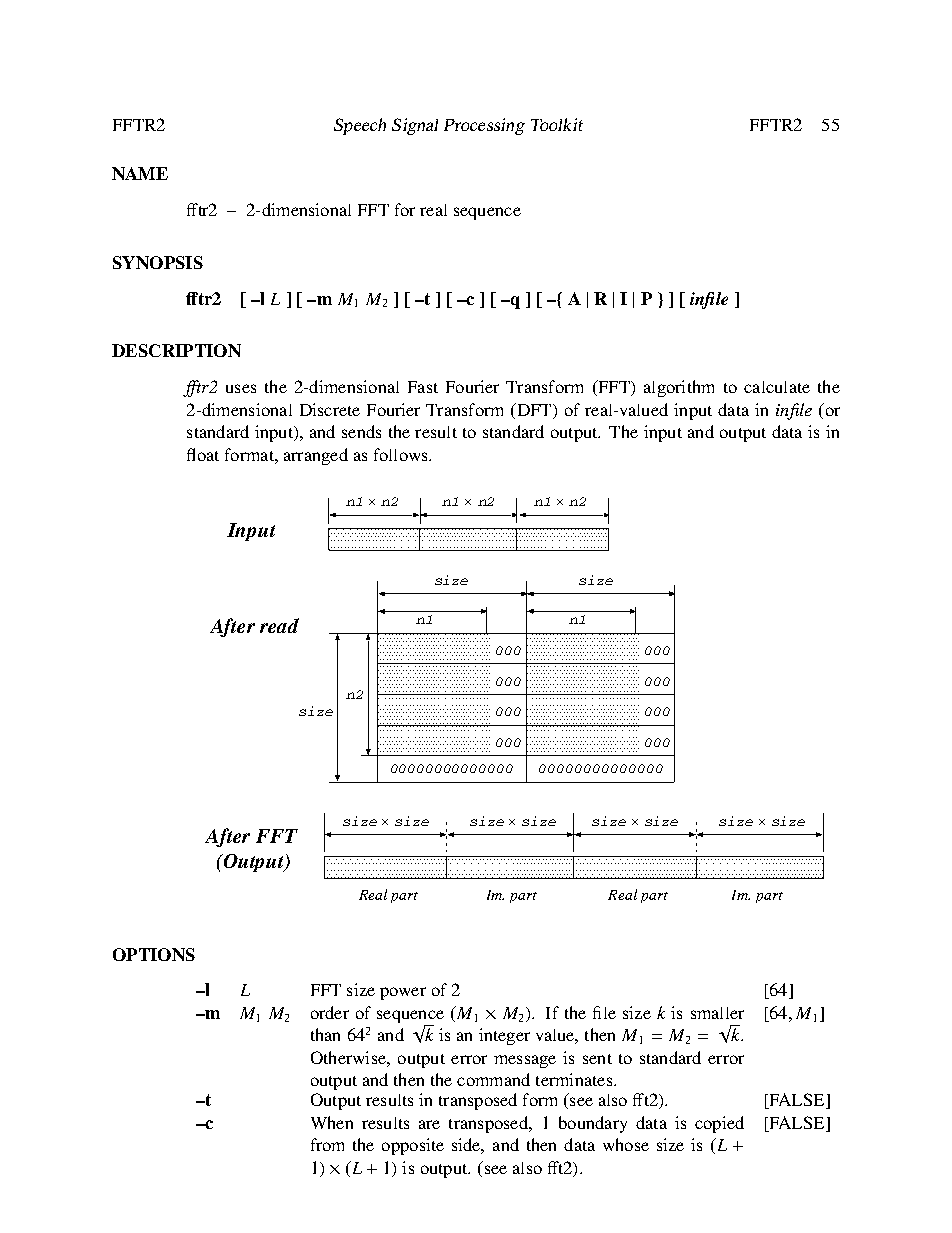 Image resolution: width=952 pixels, height=1233 pixels. Describe the element at coordinates (140, 173) in the page. I see `NAME` at that location.
